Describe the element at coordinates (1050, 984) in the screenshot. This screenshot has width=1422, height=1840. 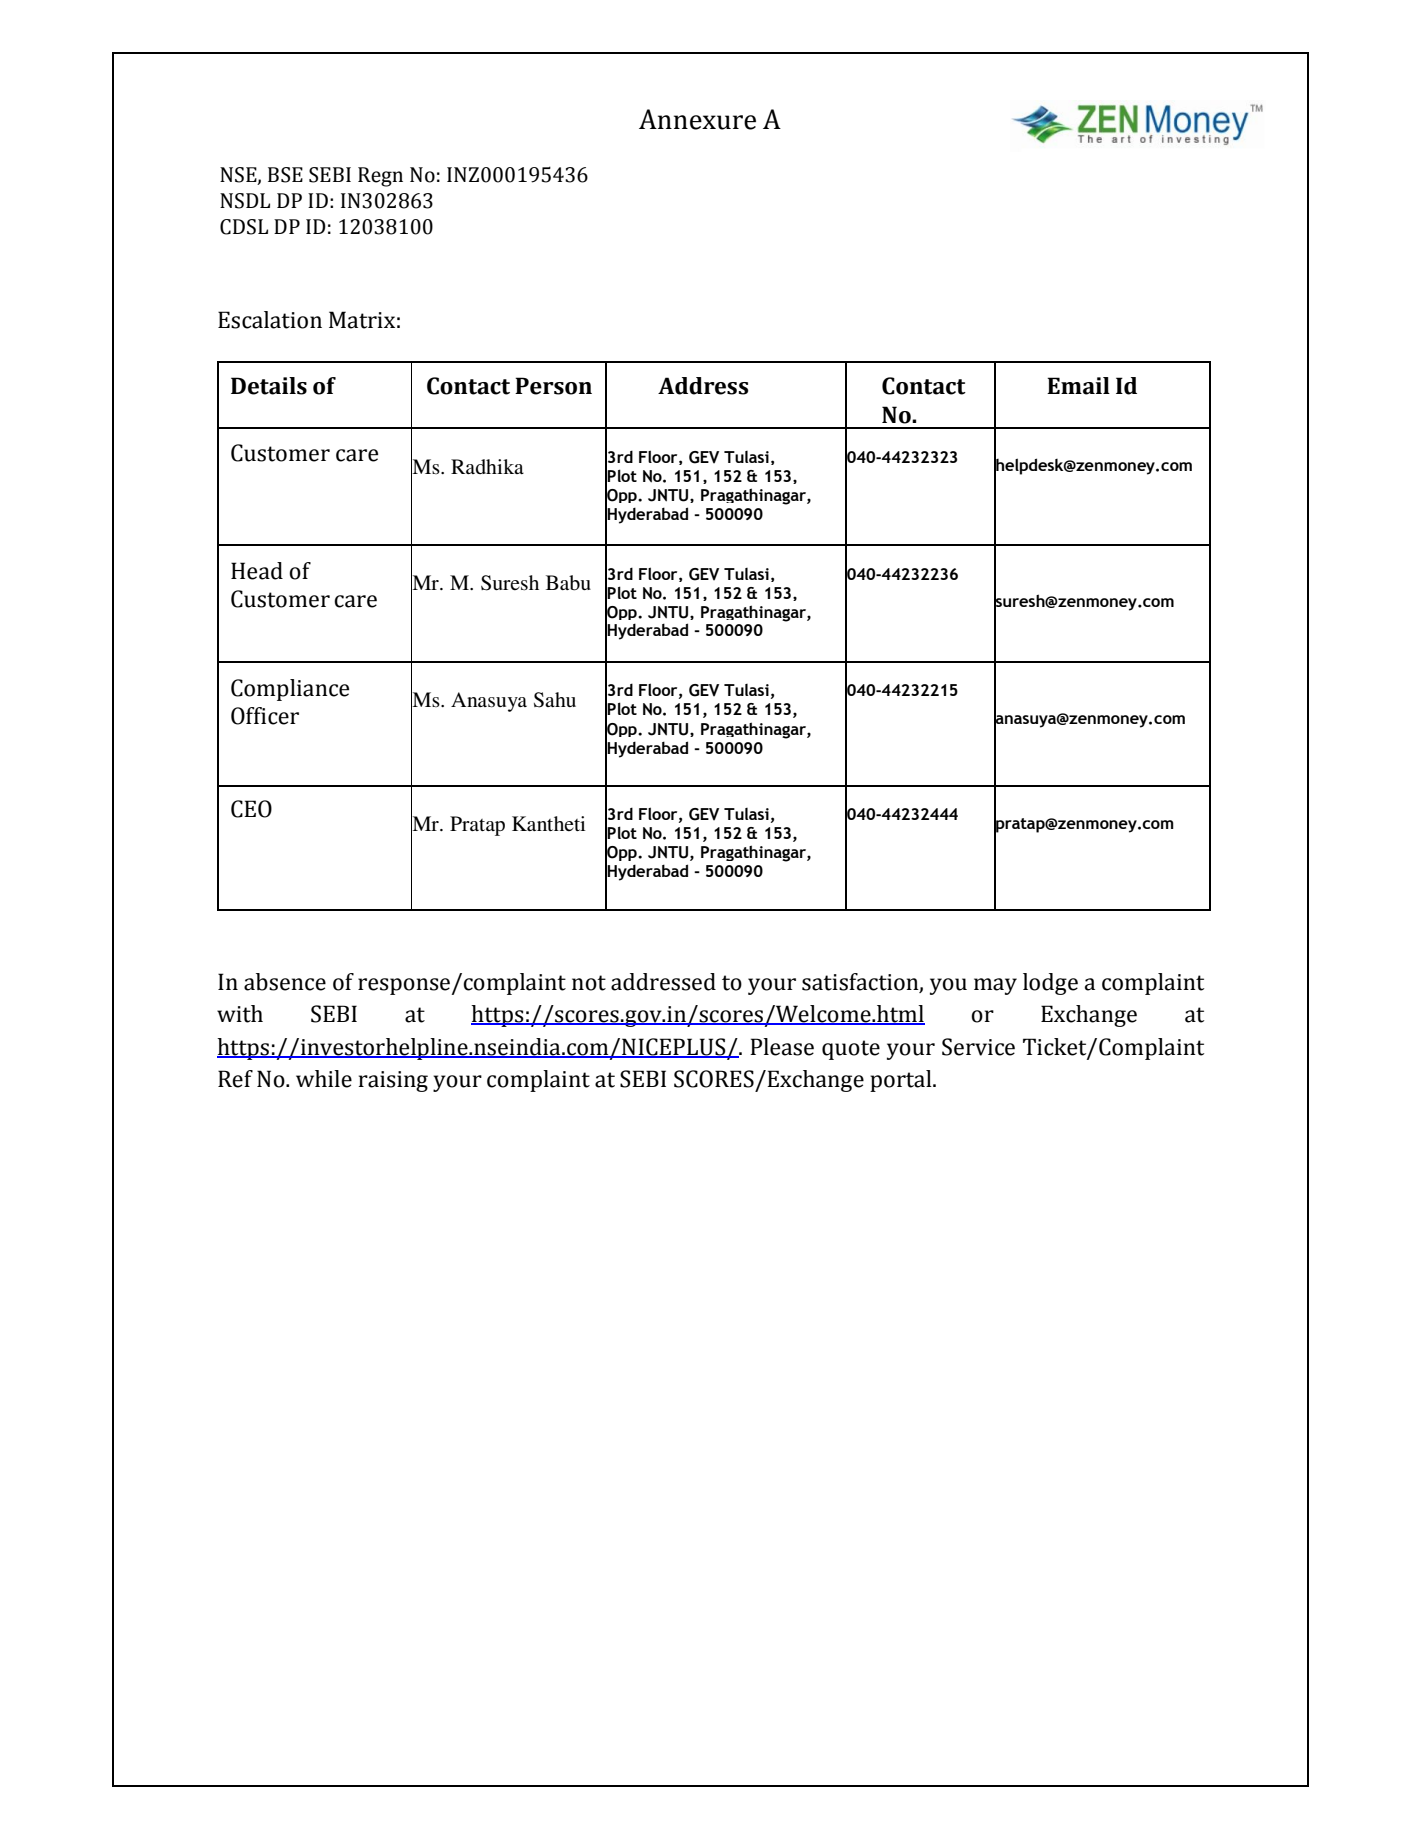
I see `lodge` at that location.
